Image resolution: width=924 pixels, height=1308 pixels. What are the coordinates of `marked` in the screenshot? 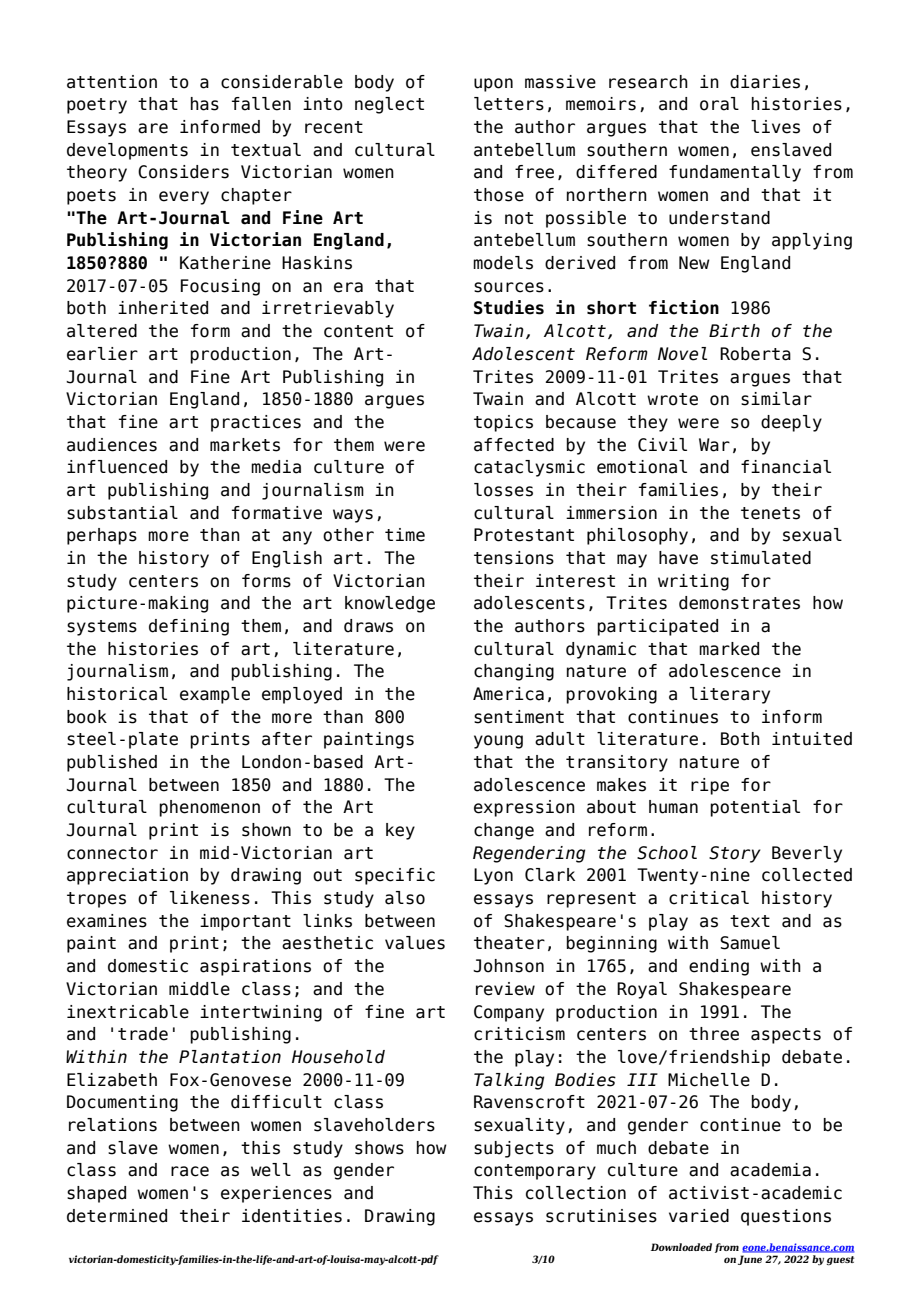 It's located at (729, 649).
